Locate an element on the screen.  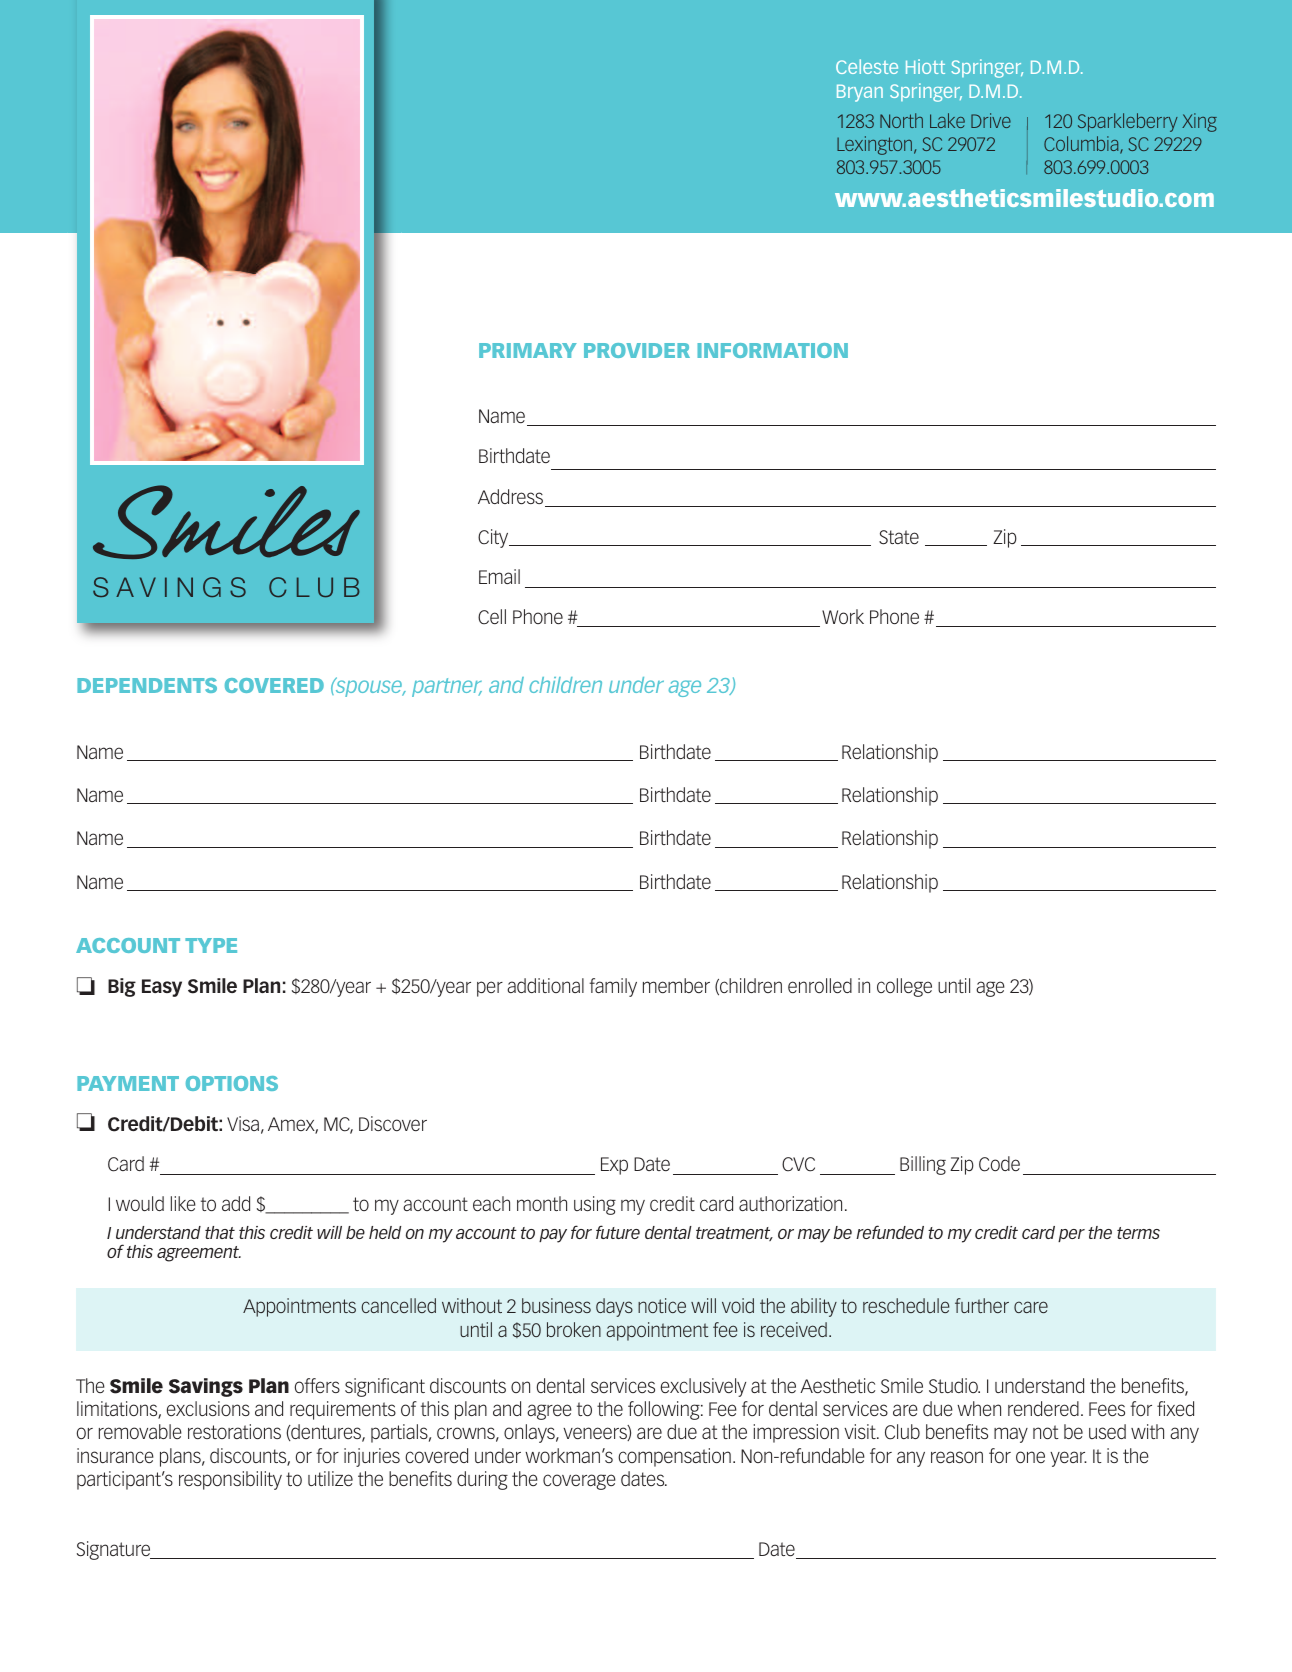
Exp is located at coordinates (614, 1166).
